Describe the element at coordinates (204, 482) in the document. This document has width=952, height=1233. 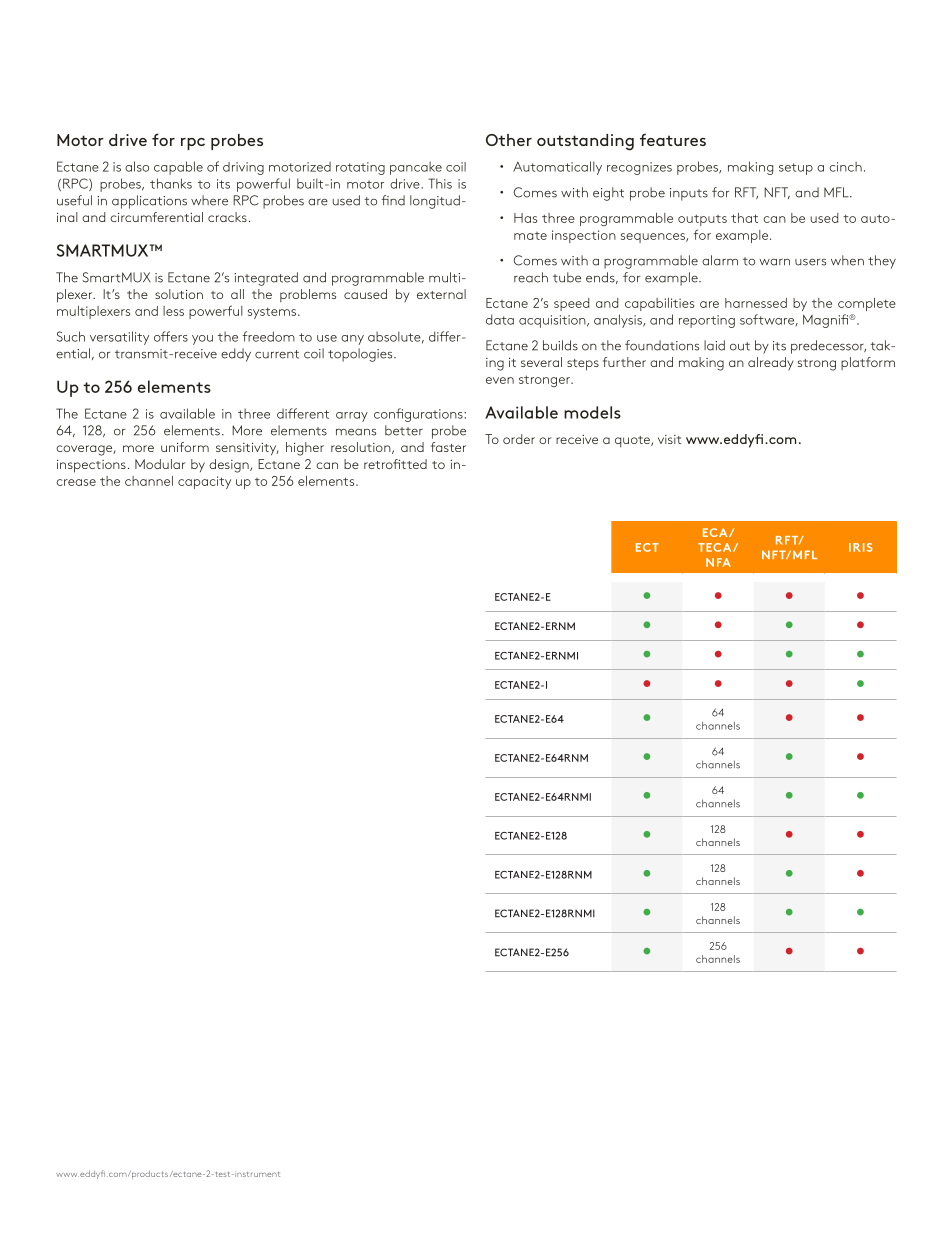
I see `capacity` at that location.
